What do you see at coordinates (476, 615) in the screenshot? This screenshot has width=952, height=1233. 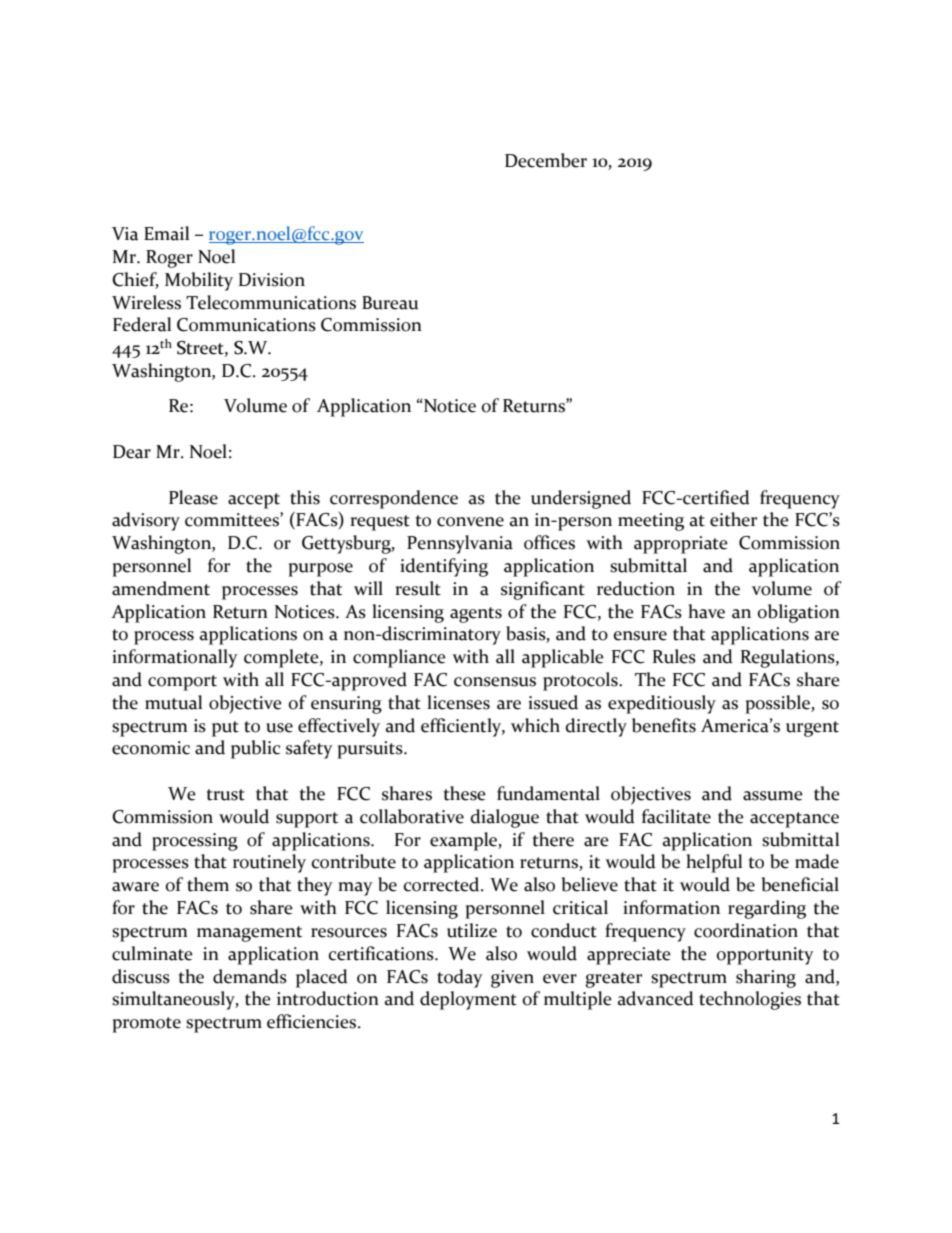 I see `agents` at bounding box center [476, 615].
